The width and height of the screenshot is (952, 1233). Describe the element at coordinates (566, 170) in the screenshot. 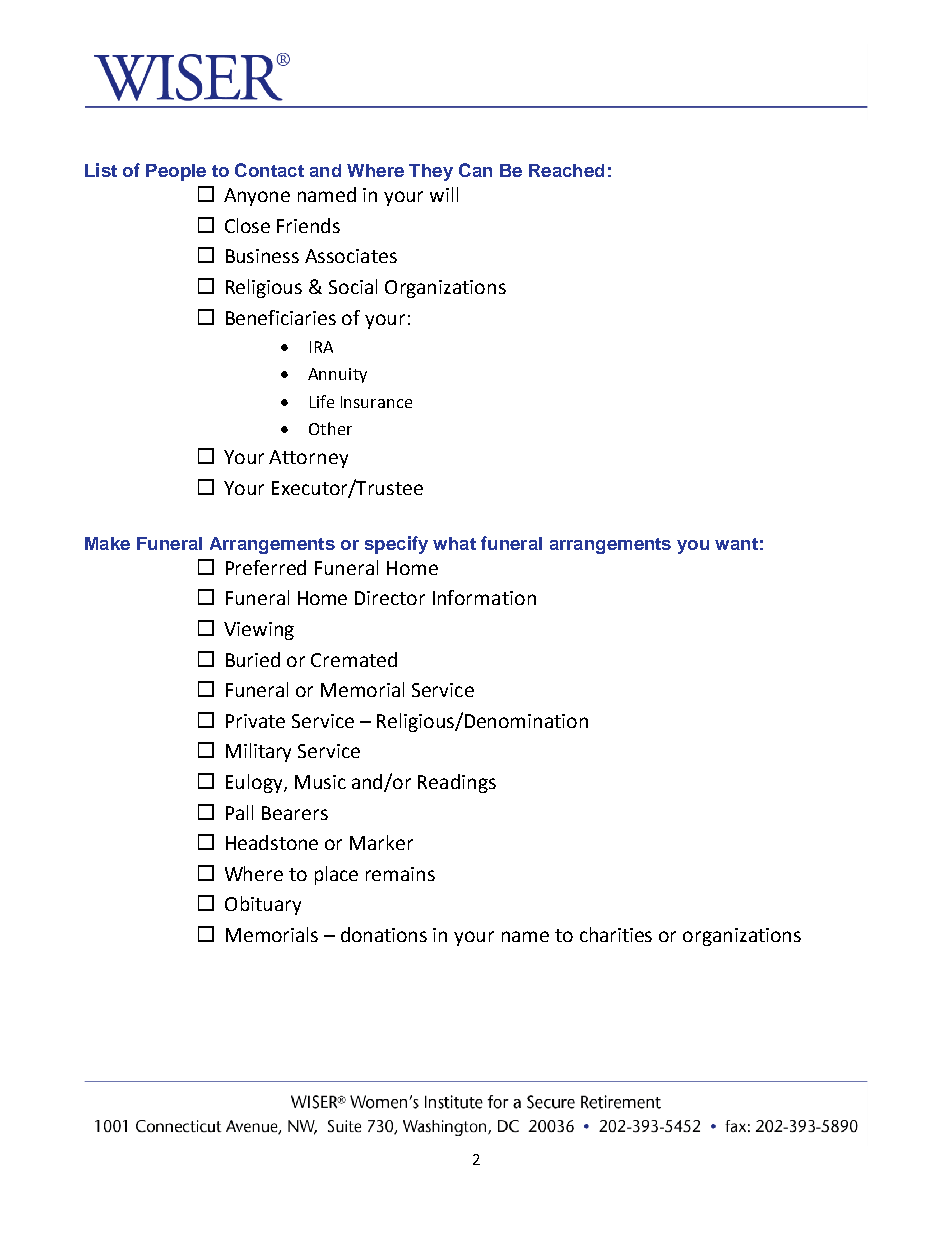

I see `Reached` at that location.
